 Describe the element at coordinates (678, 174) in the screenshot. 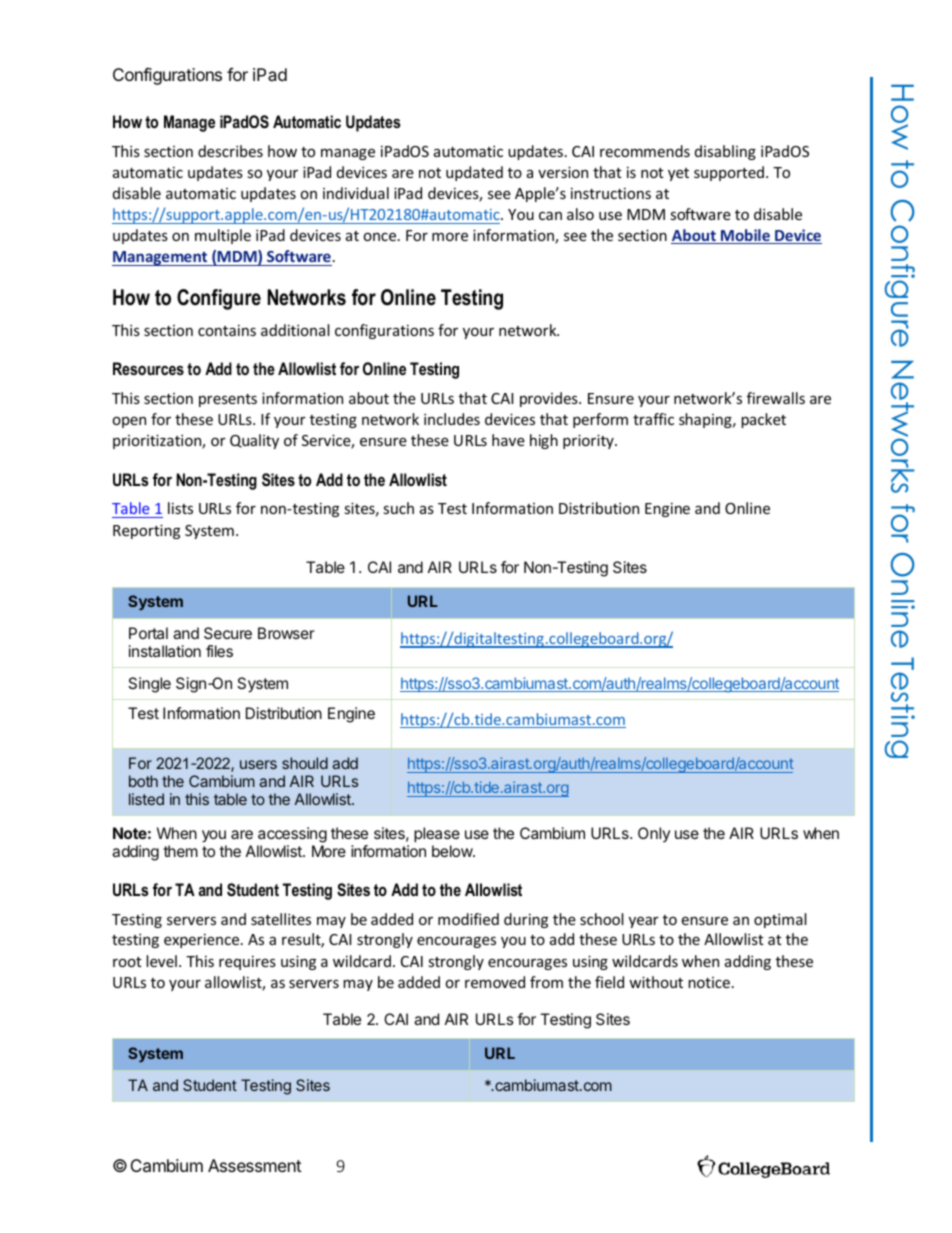

I see `yet` at that location.
